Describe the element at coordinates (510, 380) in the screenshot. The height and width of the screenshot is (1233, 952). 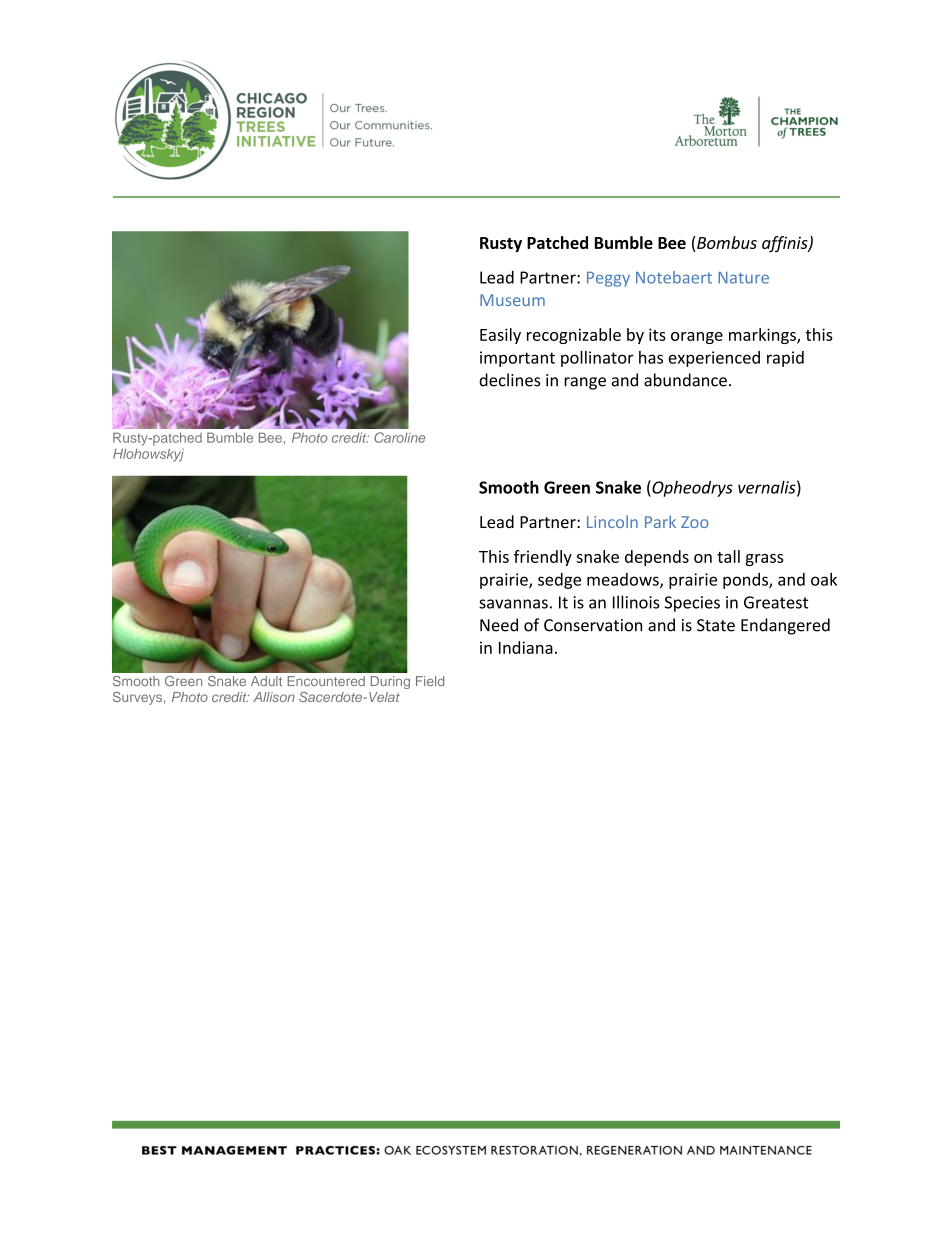
I see `declines` at that location.
